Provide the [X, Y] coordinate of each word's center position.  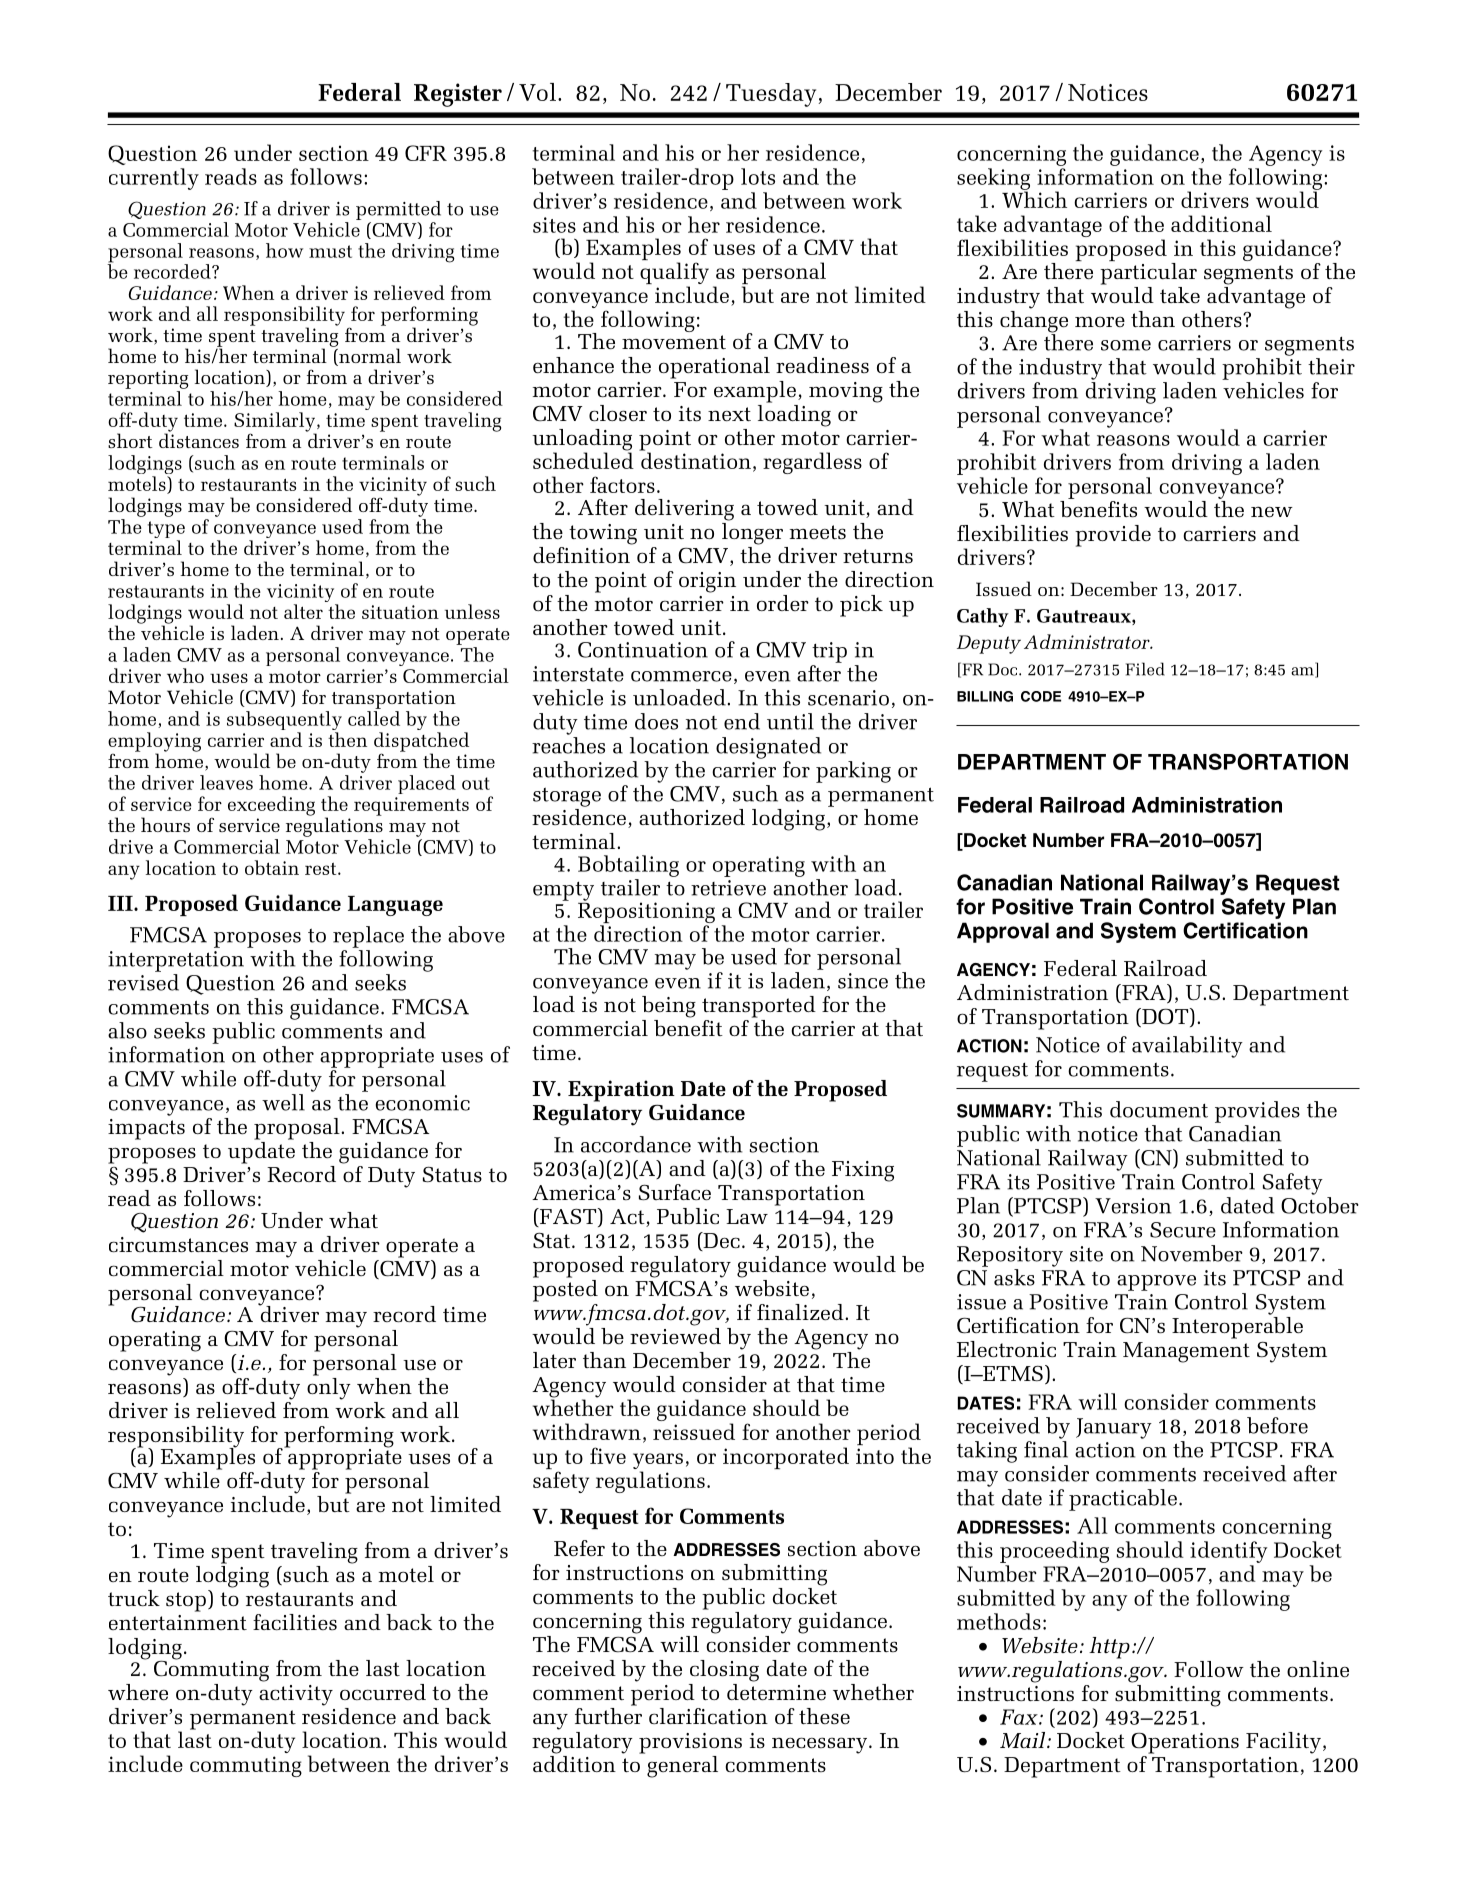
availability [1187, 1047]
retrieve [728, 888]
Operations [1185, 1743]
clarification [708, 1716]
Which [1034, 198]
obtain [272, 867]
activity [296, 1695]
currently [154, 179]
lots [758, 176]
